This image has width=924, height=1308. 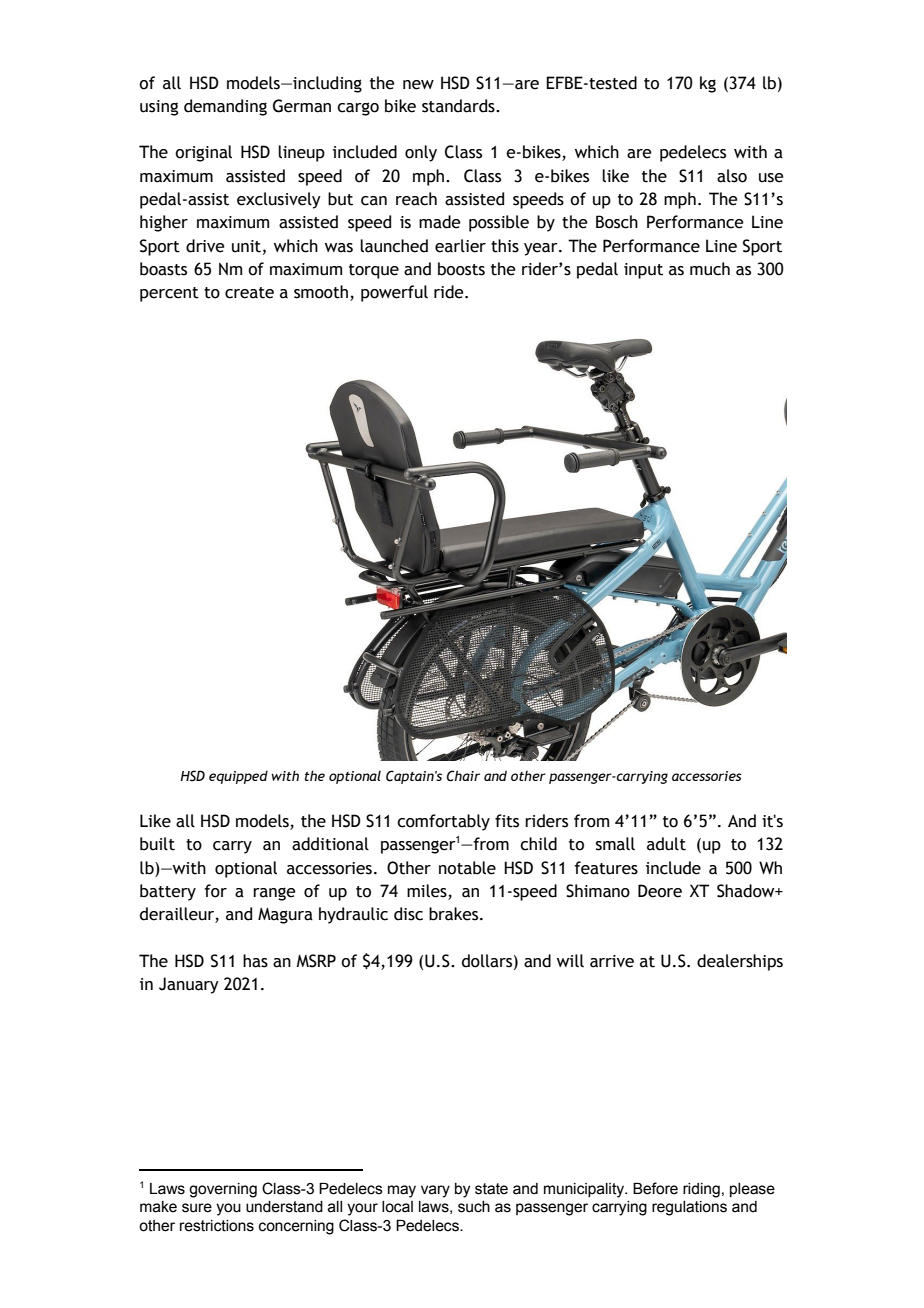 I want to click on governing, so click(x=223, y=1190).
